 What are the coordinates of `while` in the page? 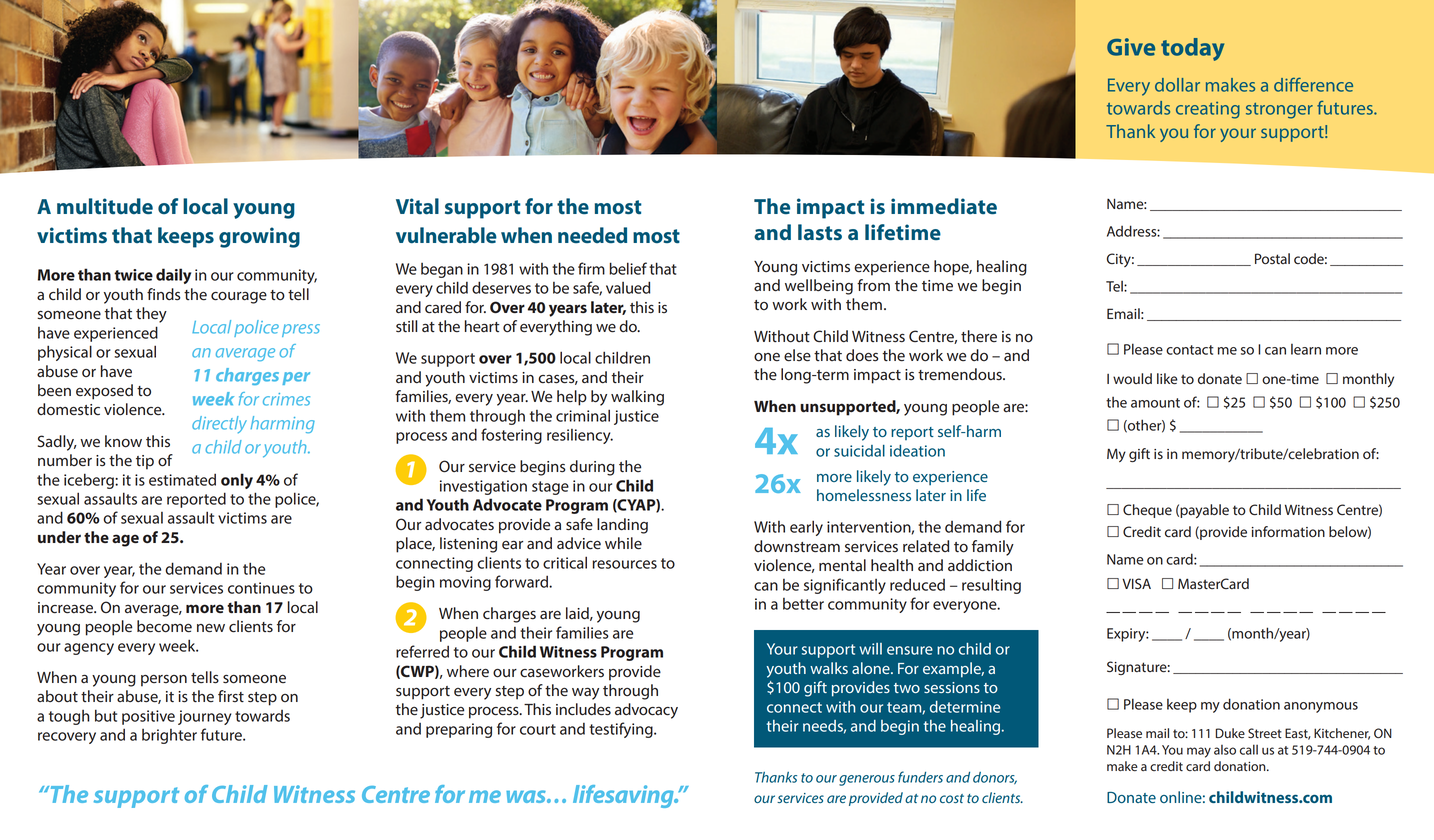 It's located at (623, 543).
